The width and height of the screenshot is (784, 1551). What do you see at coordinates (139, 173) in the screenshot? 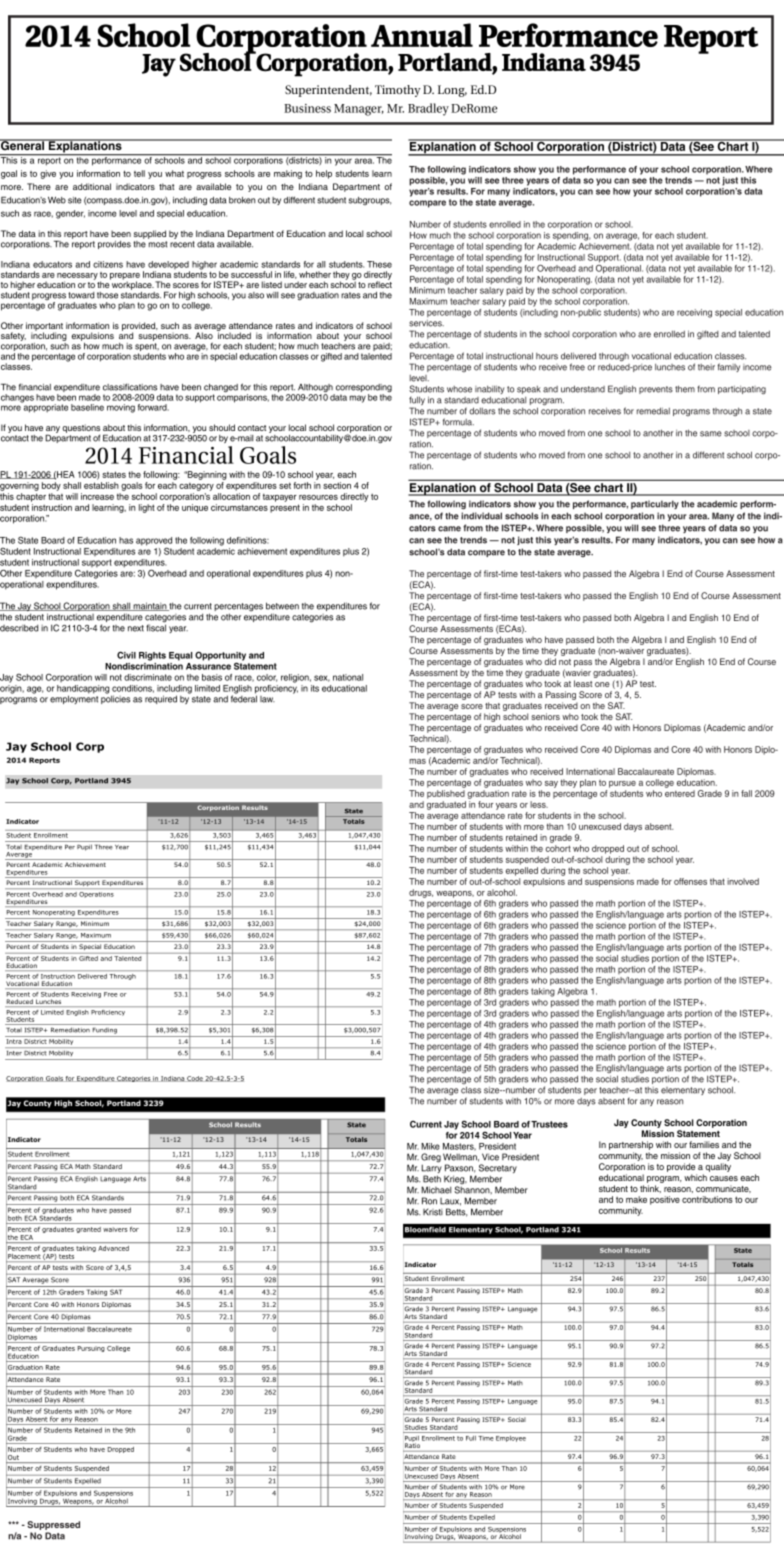
I see `tell` at bounding box center [139, 173].
